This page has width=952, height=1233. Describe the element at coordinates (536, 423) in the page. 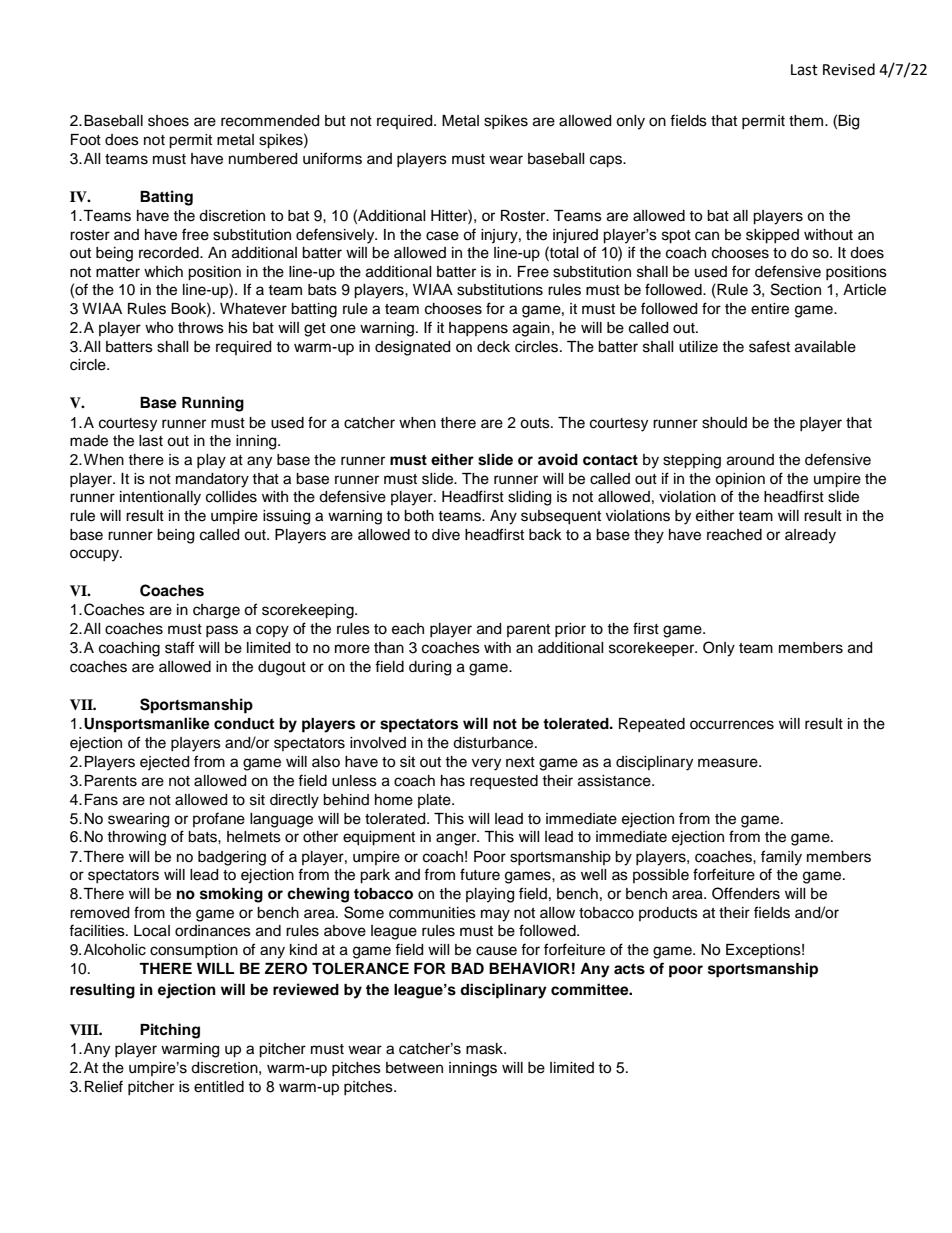

I see `outs` at that location.
